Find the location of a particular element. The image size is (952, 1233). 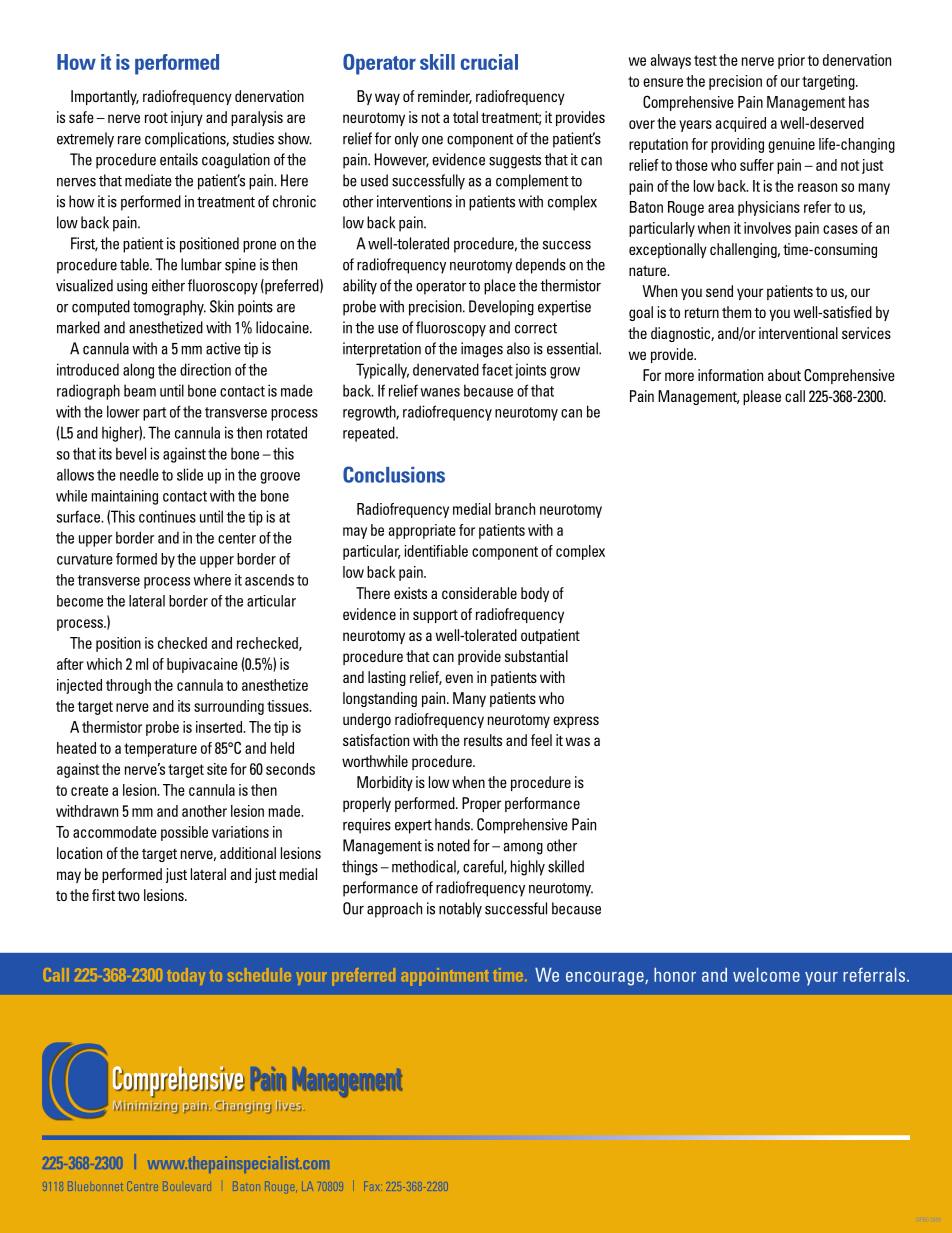

about is located at coordinates (784, 375).
